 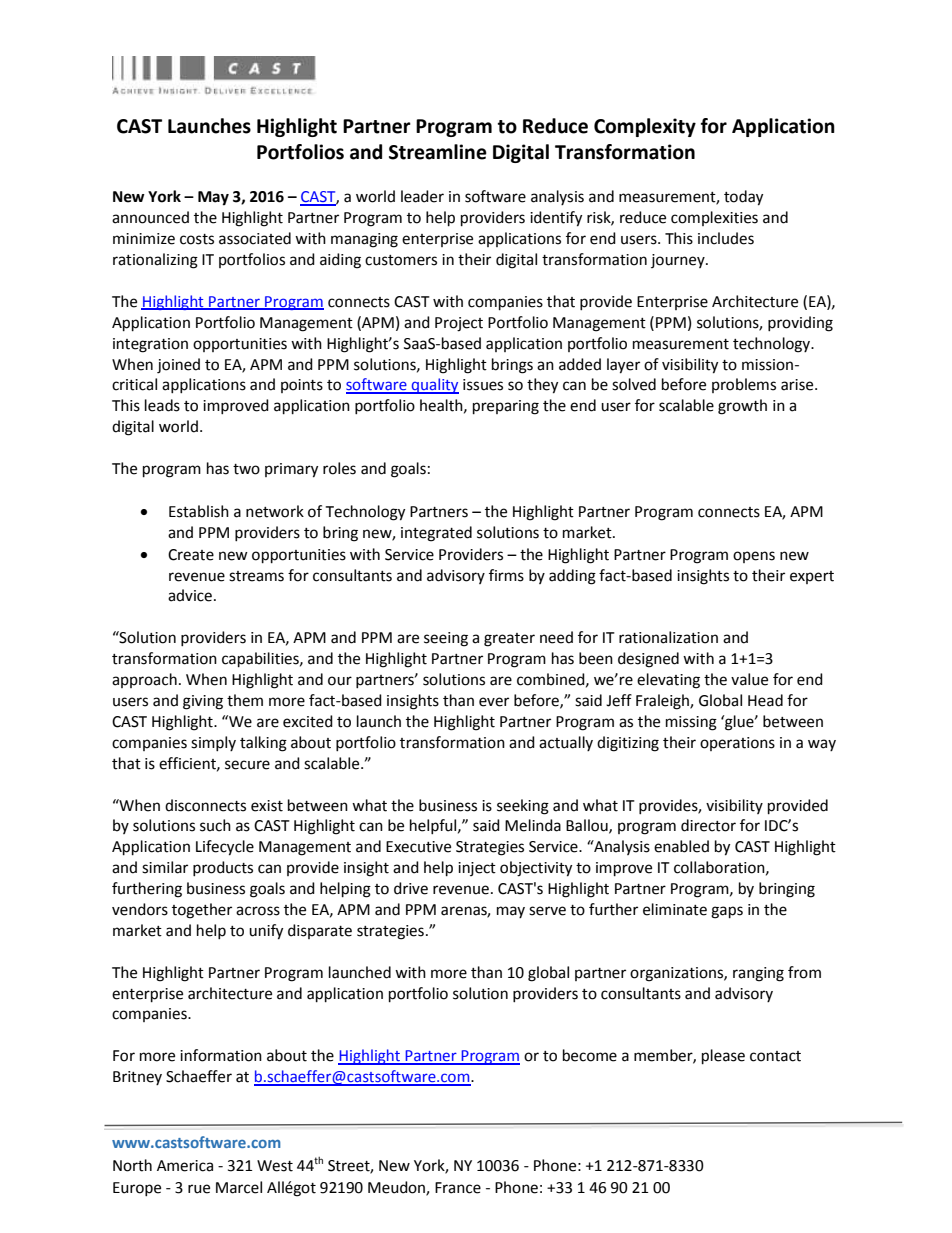 I want to click on America, so click(x=185, y=1166).
